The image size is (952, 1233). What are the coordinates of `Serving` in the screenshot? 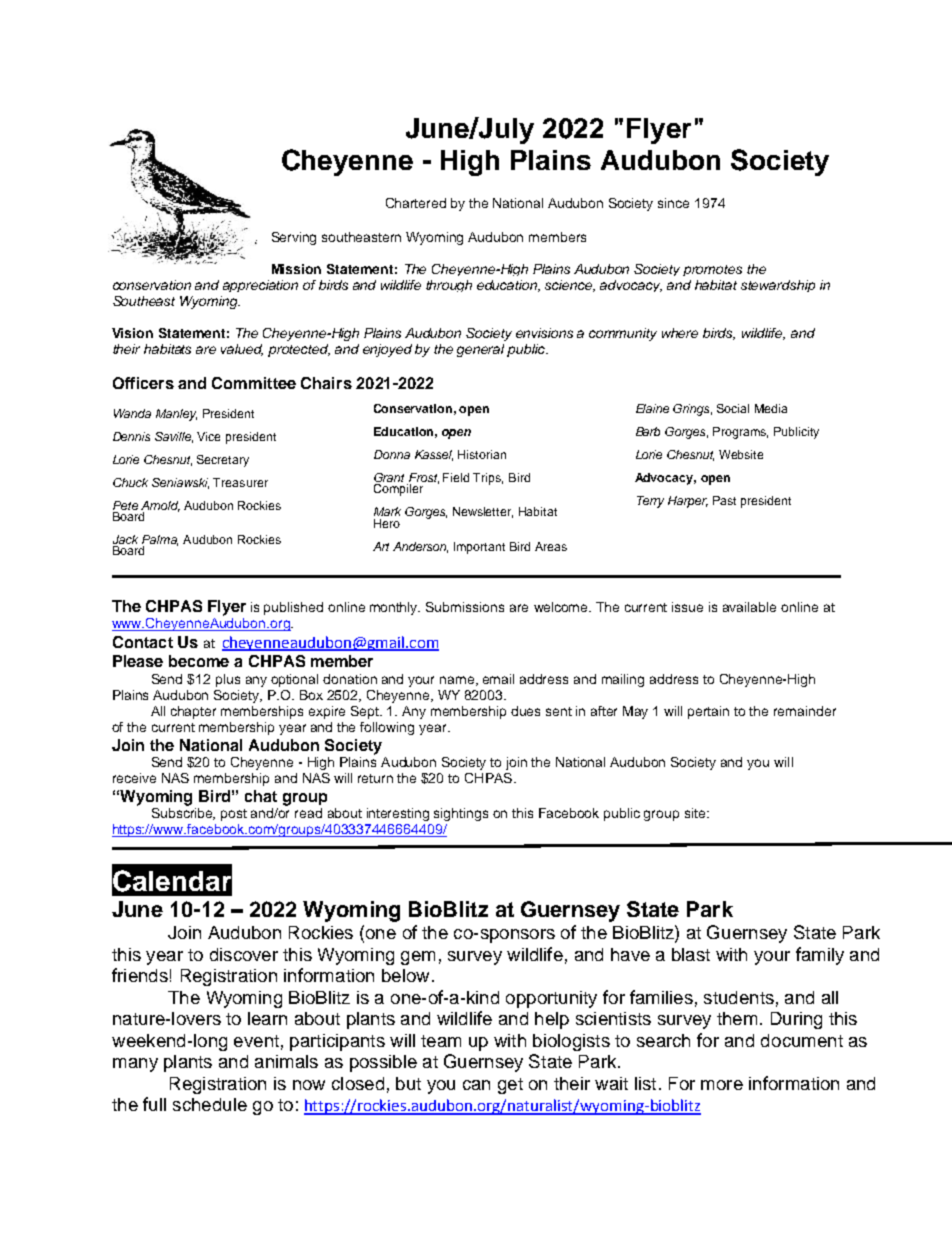 It's located at (294, 238).
